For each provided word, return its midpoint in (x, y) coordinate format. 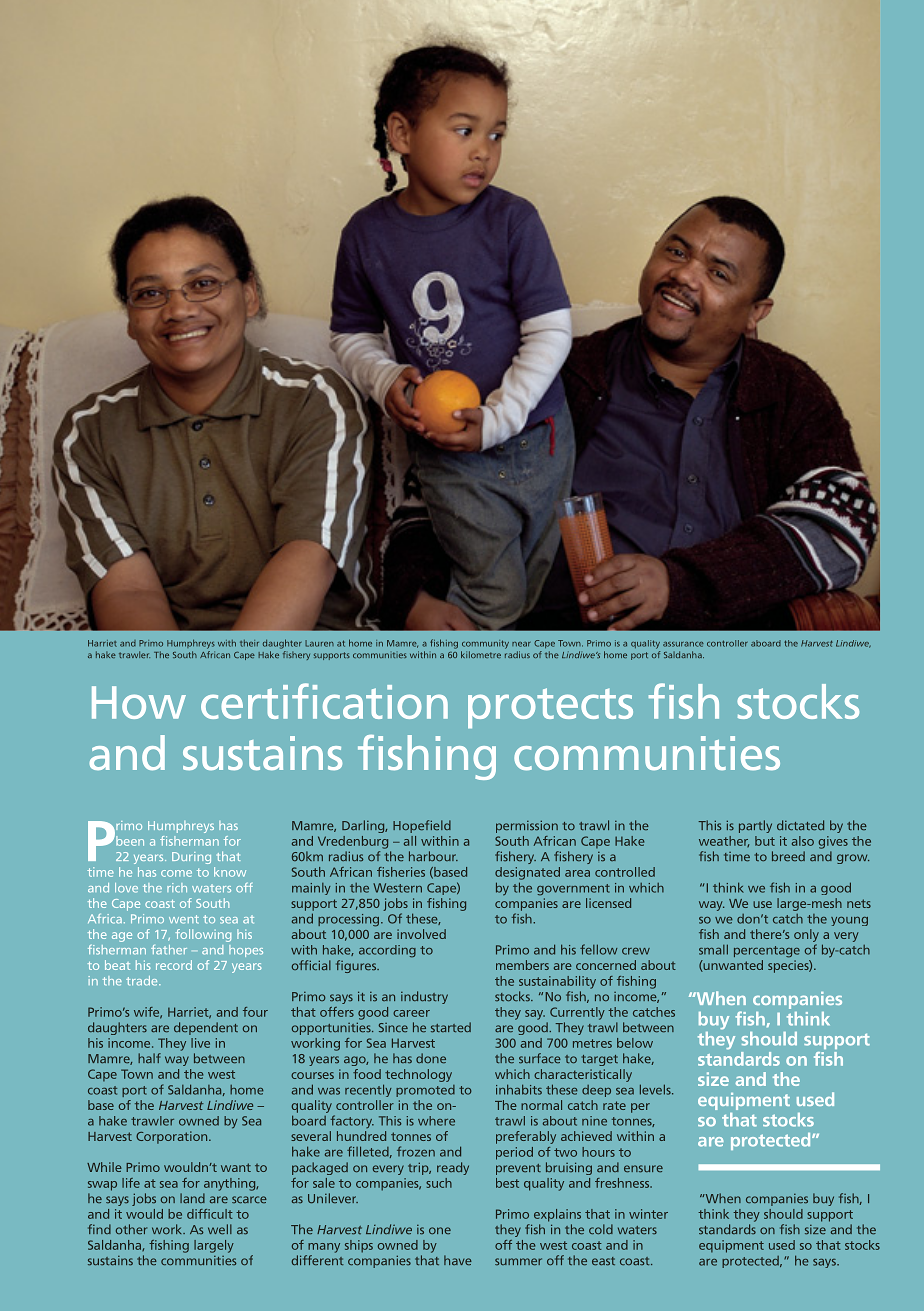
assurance (683, 644)
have (458, 1260)
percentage (767, 952)
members (522, 965)
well (220, 1229)
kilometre (481, 654)
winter (648, 1214)
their (249, 643)
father (169, 950)
